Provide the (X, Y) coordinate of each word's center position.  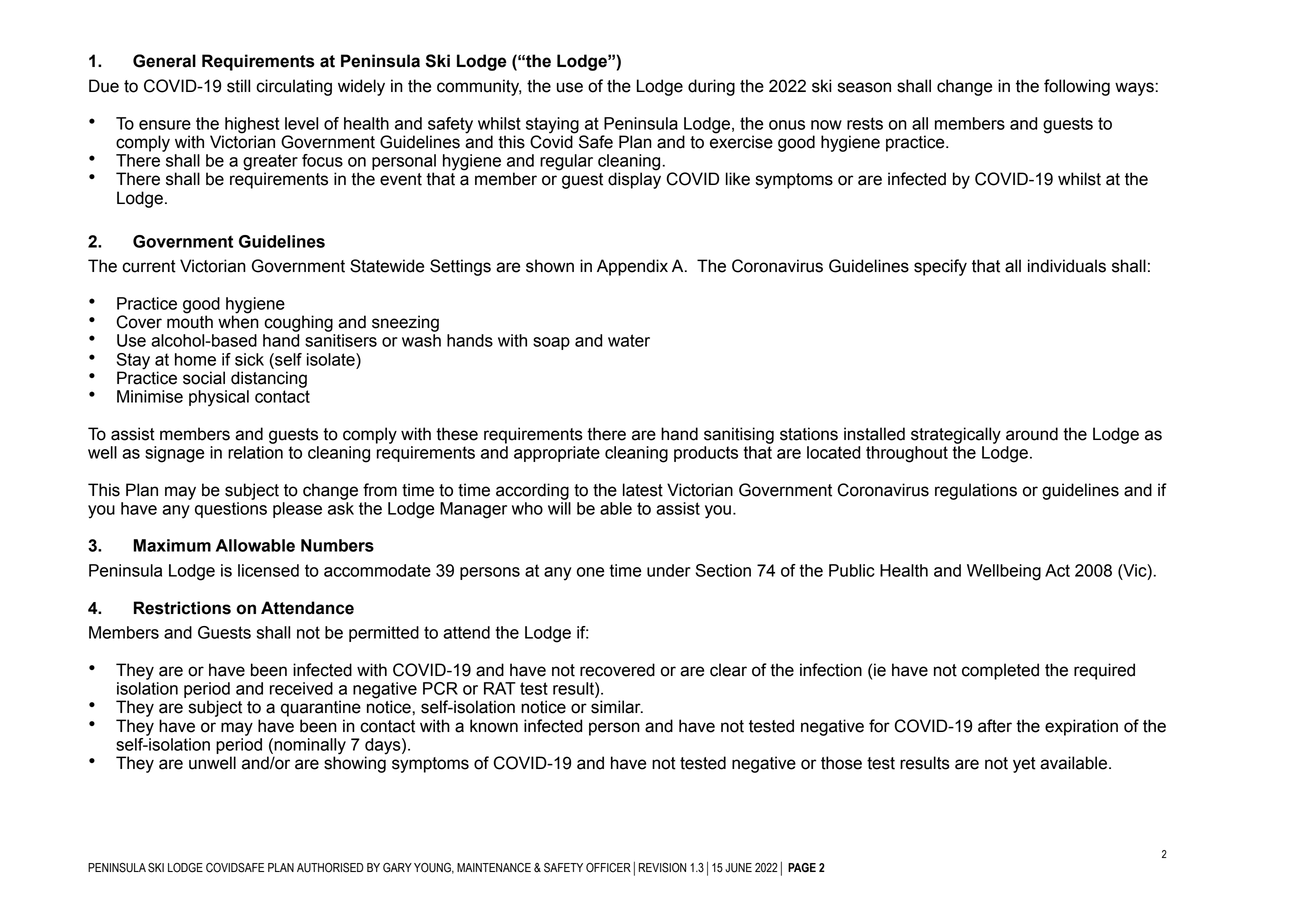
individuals (1067, 266)
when (238, 321)
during (711, 87)
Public (852, 570)
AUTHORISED (330, 868)
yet (1024, 765)
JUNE (738, 868)
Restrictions (182, 608)
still (238, 86)
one (590, 572)
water (629, 340)
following (1077, 87)
